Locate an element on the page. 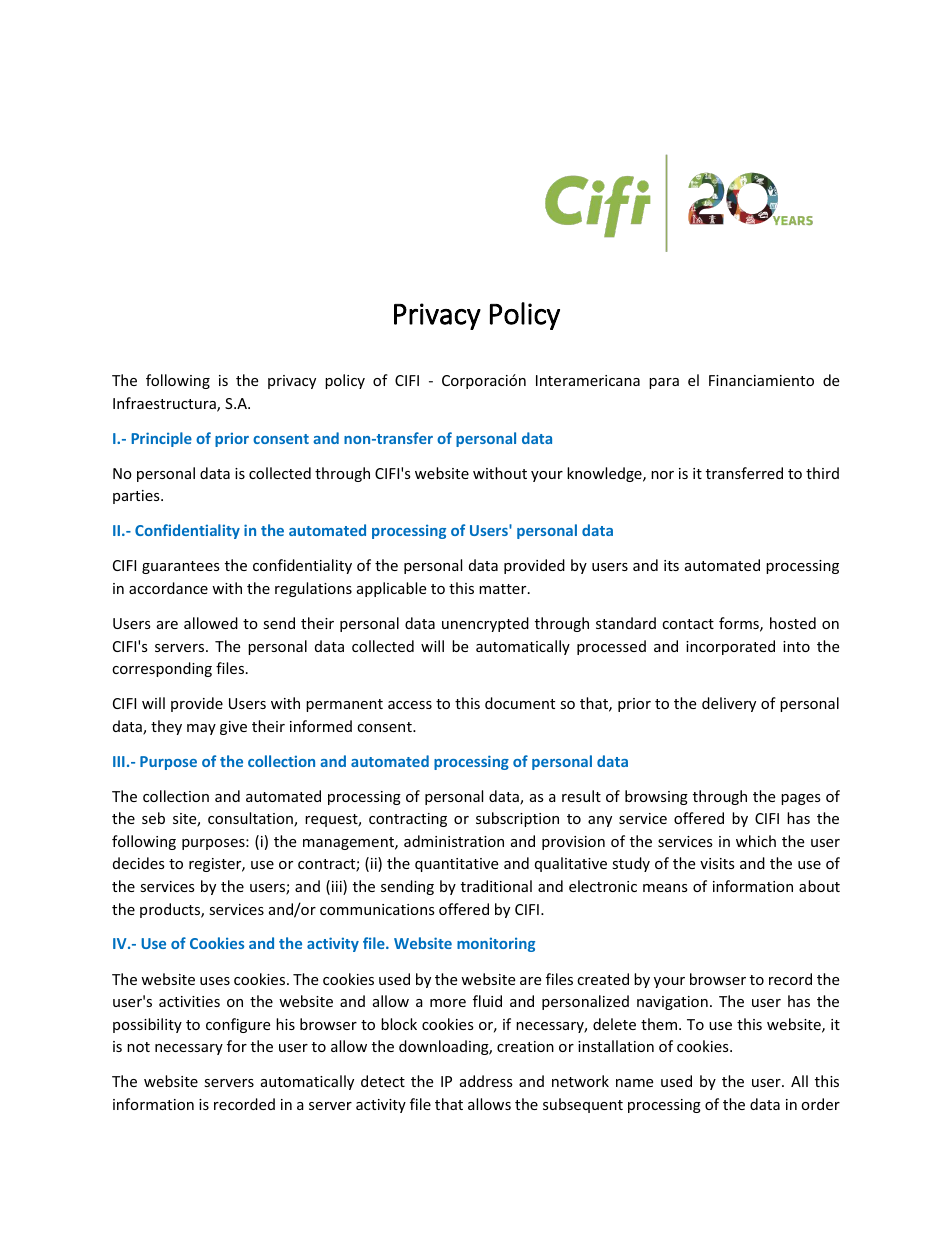  delivery is located at coordinates (729, 704).
